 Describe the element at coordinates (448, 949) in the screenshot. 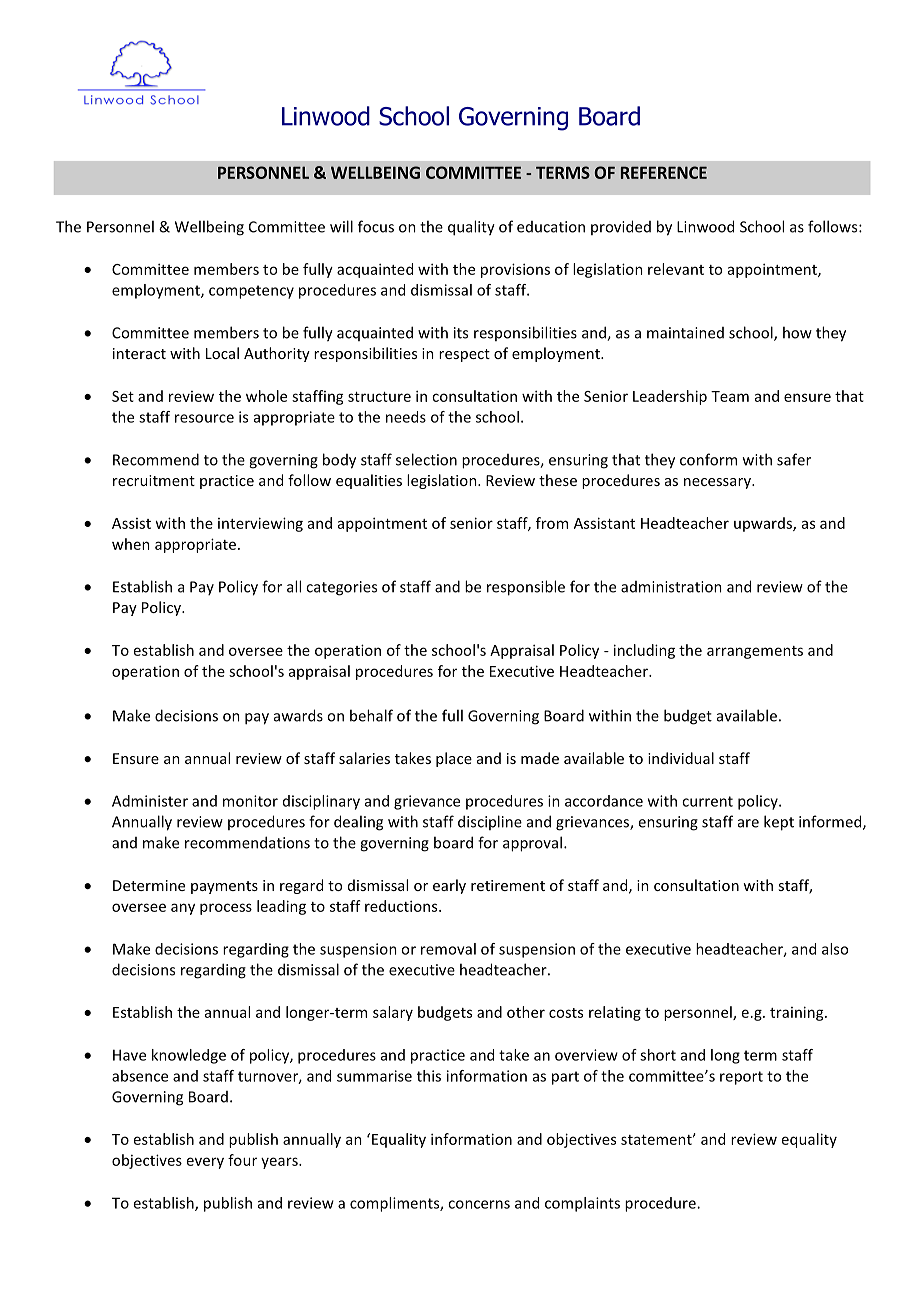

I see `removal` at that location.
